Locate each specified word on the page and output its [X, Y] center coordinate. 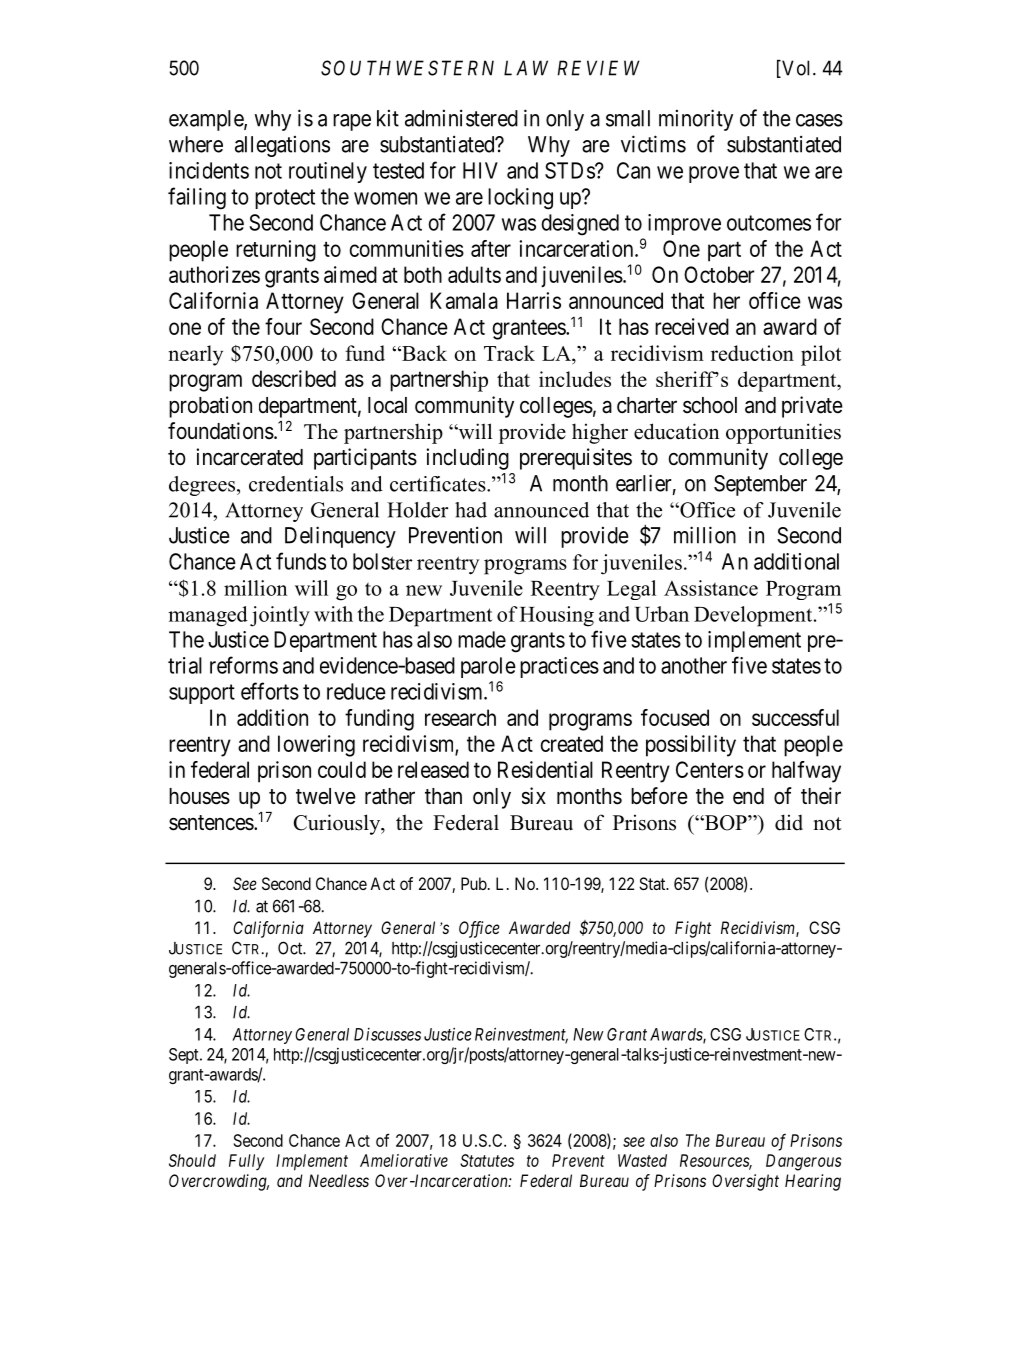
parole [488, 667]
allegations [282, 146]
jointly [280, 616]
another [694, 665]
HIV [480, 170]
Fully [246, 1162]
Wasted [642, 1160]
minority [696, 120]
